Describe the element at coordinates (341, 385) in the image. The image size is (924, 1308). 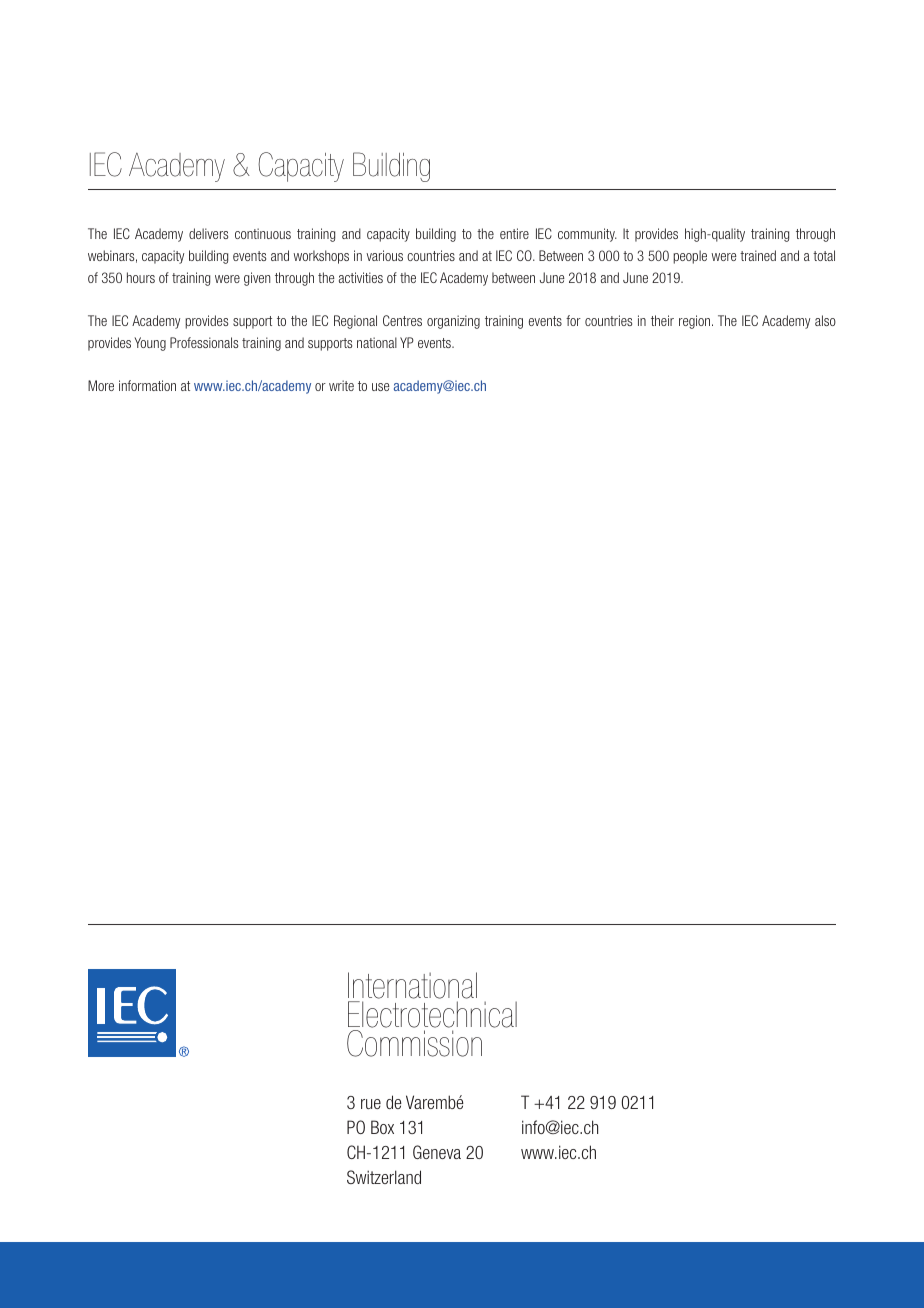
I see `write` at that location.
